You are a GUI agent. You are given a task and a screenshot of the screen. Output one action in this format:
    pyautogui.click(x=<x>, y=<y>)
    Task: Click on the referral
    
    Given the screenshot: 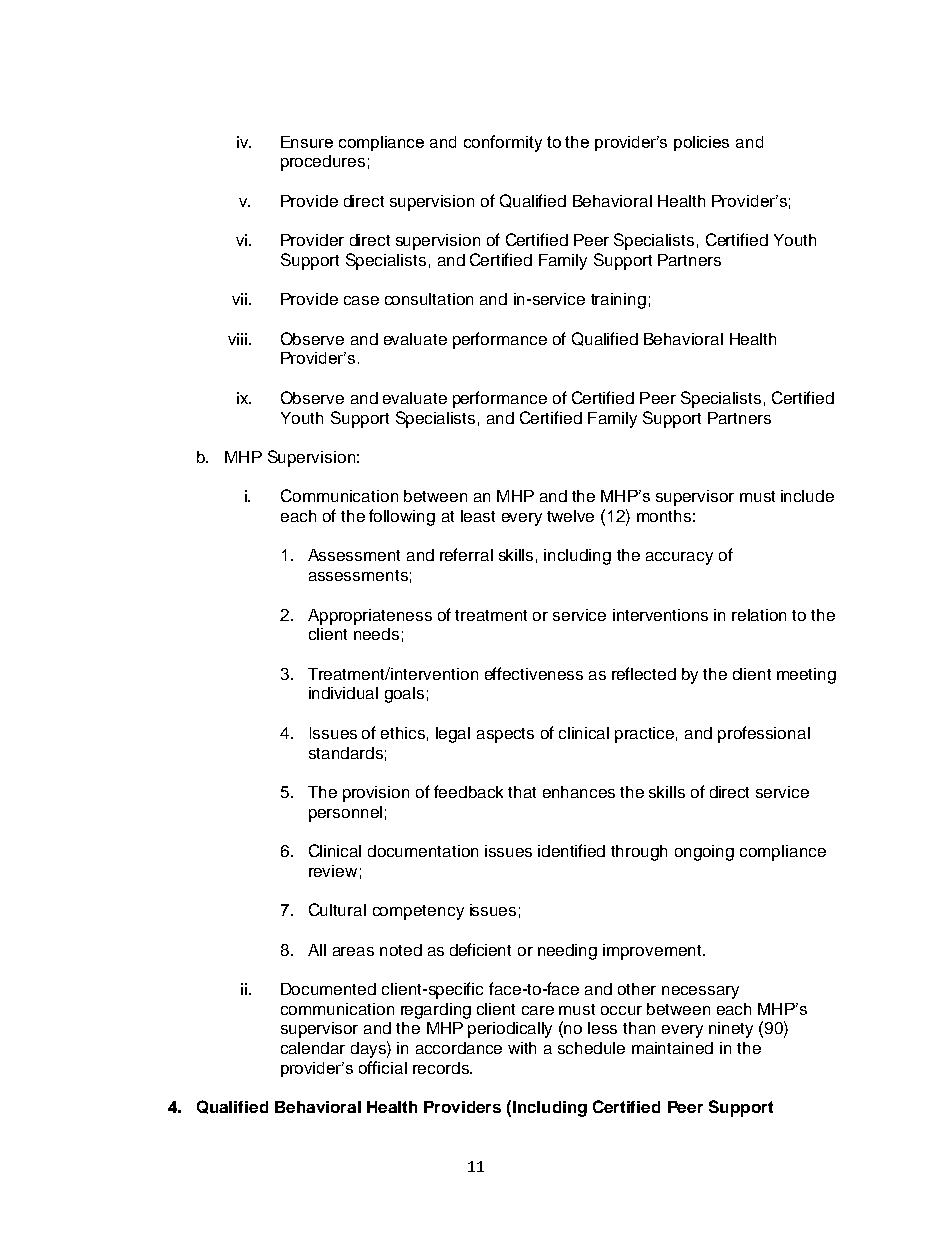 What is the action you would take?
    pyautogui.click(x=466, y=554)
